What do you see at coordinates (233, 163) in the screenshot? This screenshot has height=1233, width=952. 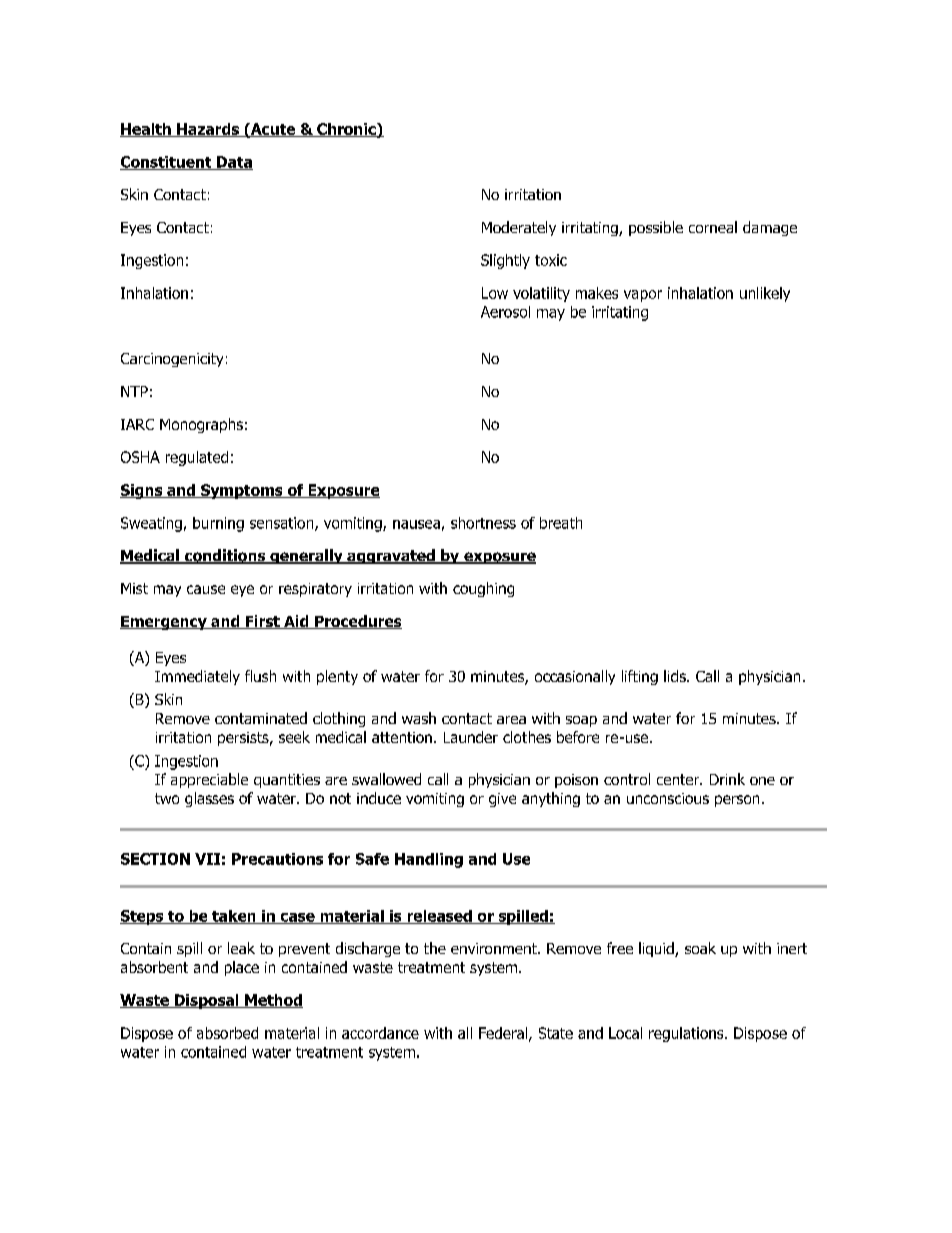 I see `Data` at bounding box center [233, 163].
